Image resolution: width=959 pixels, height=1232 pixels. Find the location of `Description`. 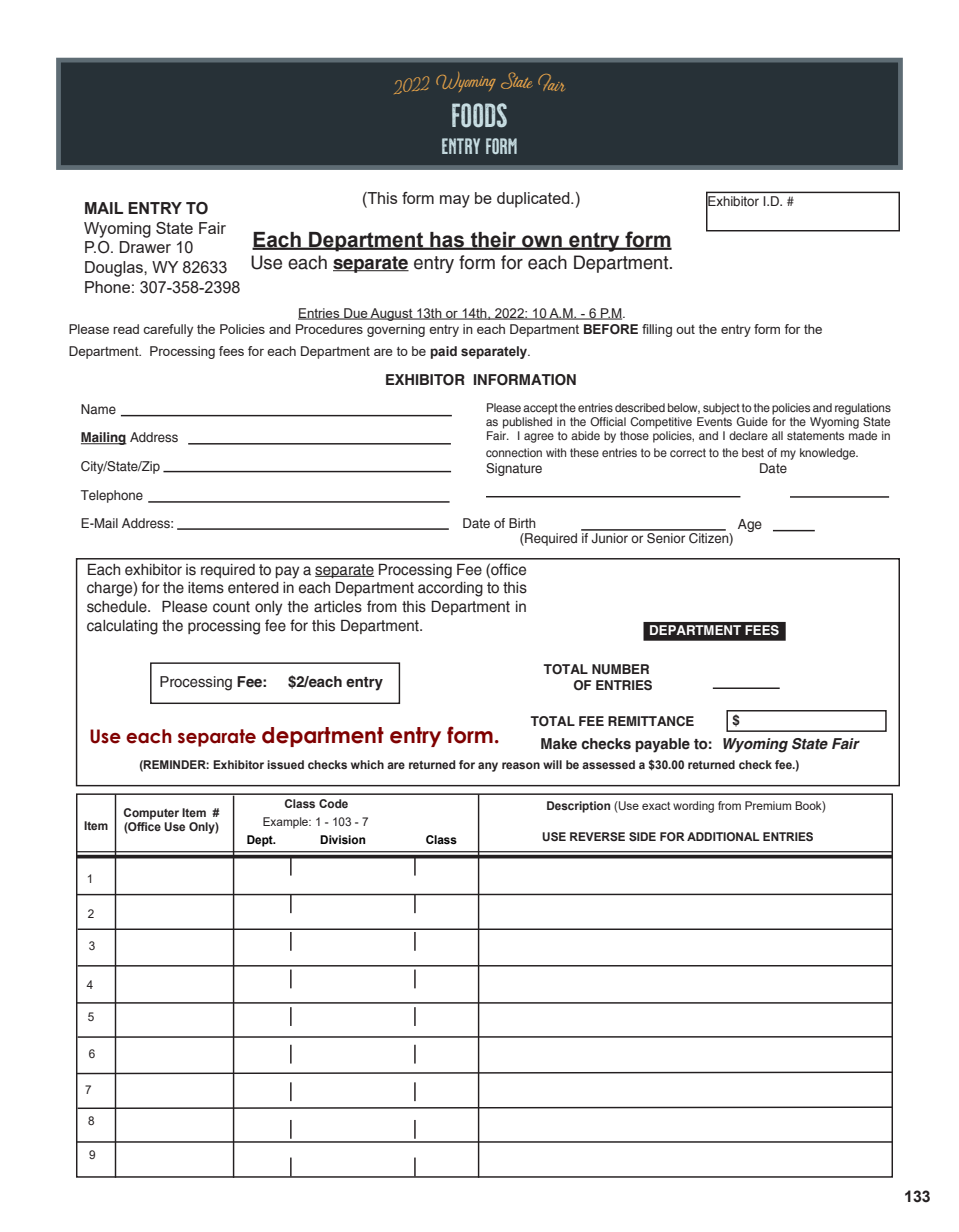

Description is located at coordinates (578, 807).
